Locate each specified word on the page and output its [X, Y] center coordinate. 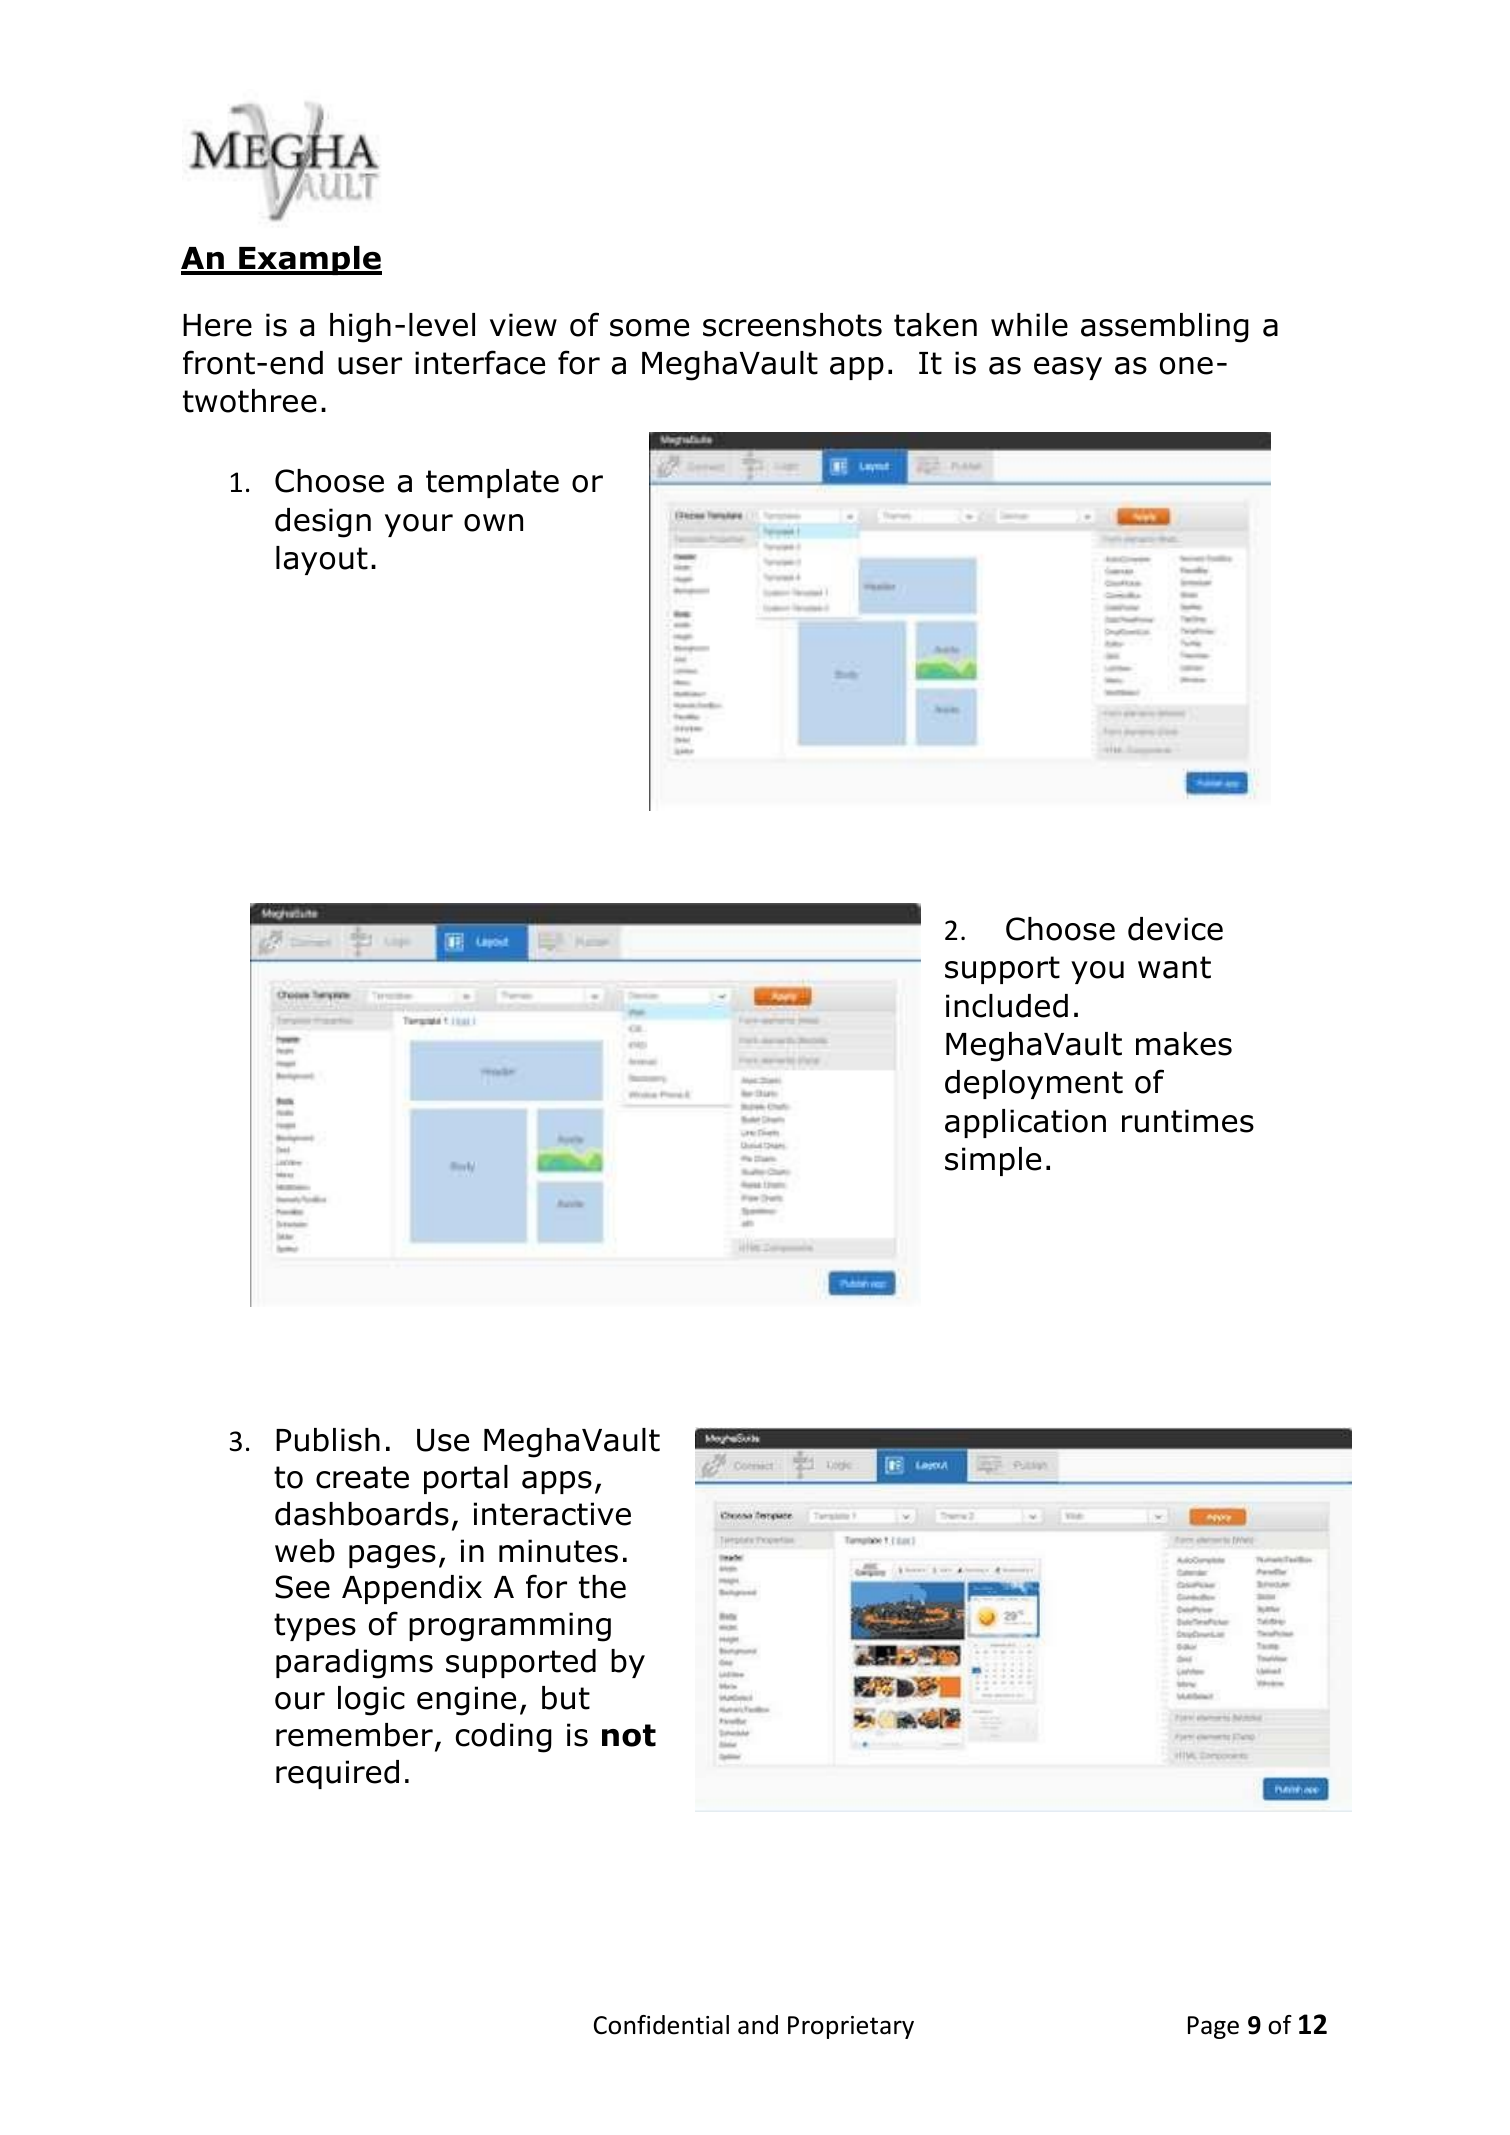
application [1025, 1123]
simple [993, 1161]
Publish [328, 1440]
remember [354, 1735]
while [1029, 325]
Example [309, 260]
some [649, 328]
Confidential [661, 2025]
